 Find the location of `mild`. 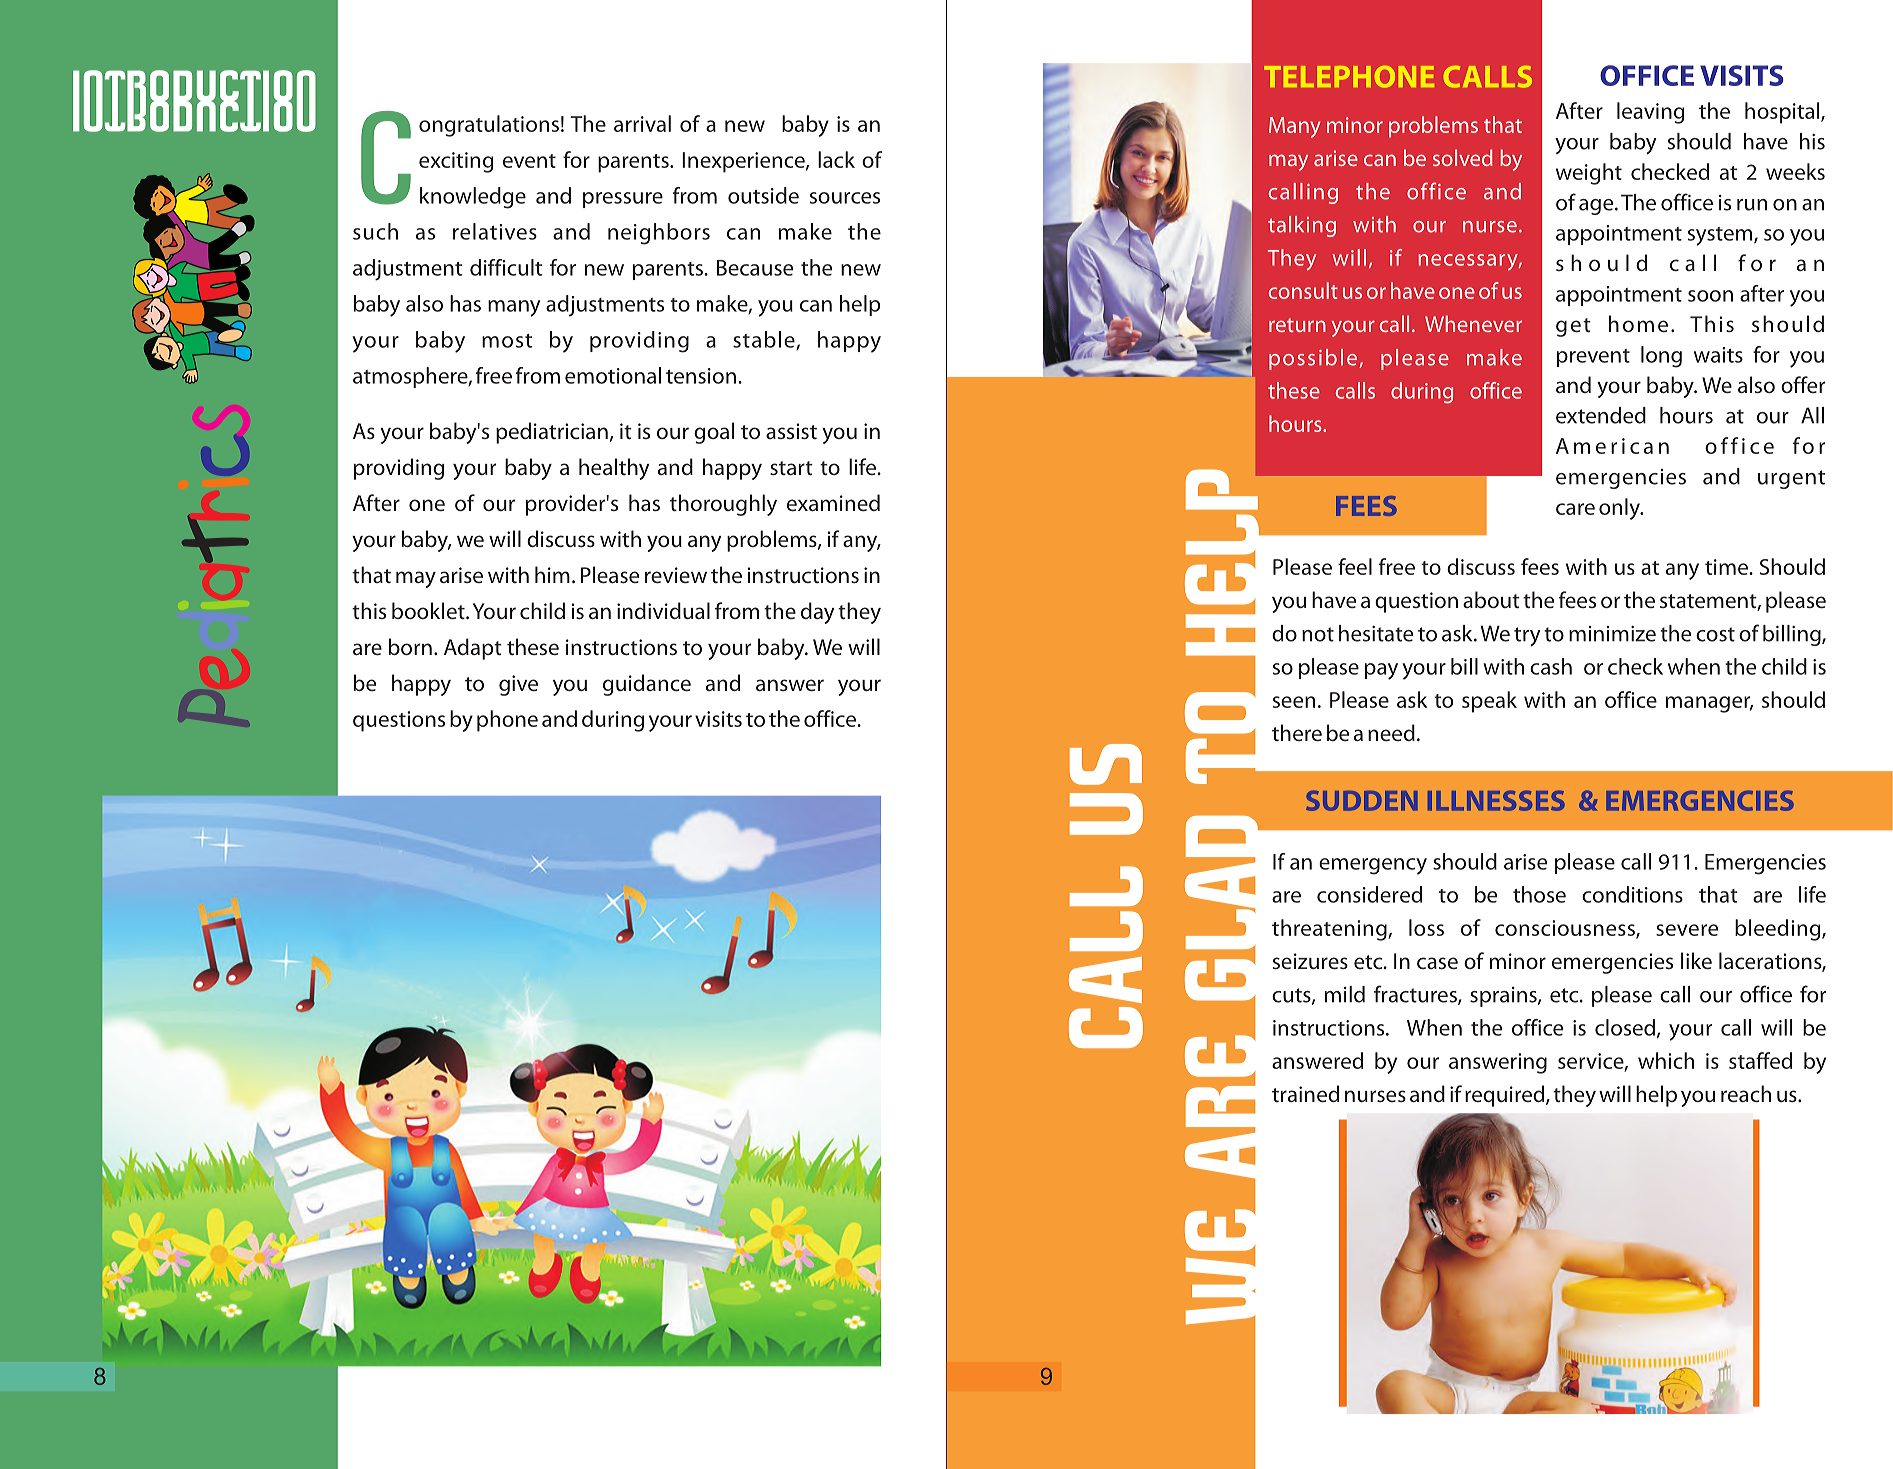

mild is located at coordinates (1345, 994).
